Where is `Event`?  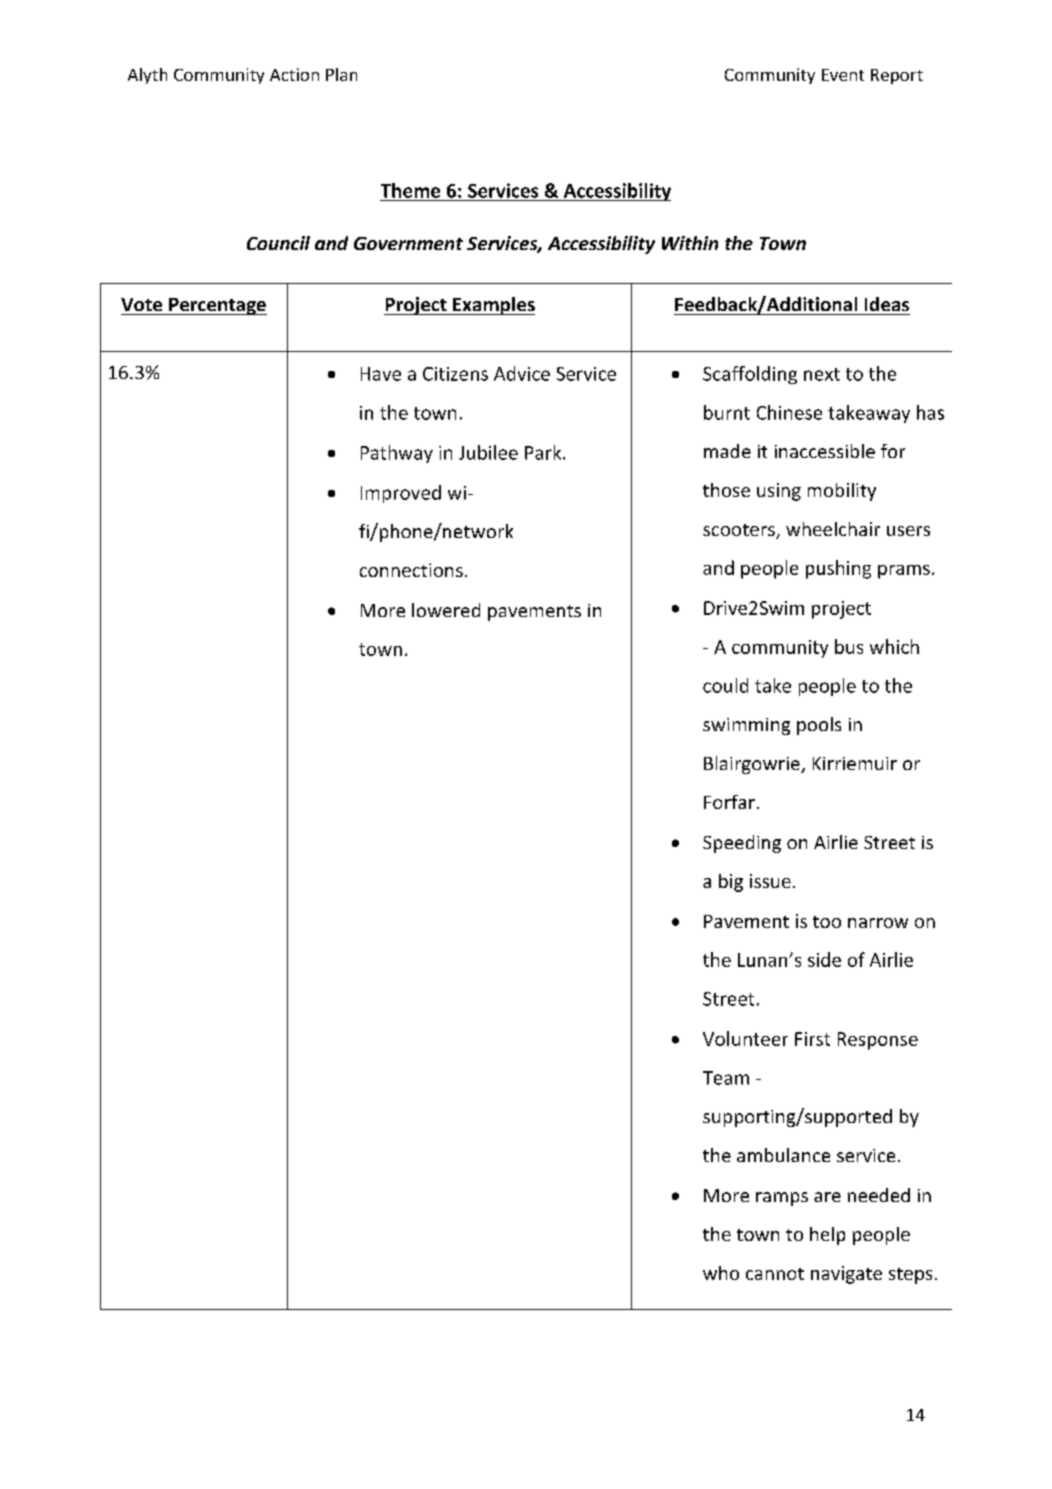
Event is located at coordinates (843, 75).
